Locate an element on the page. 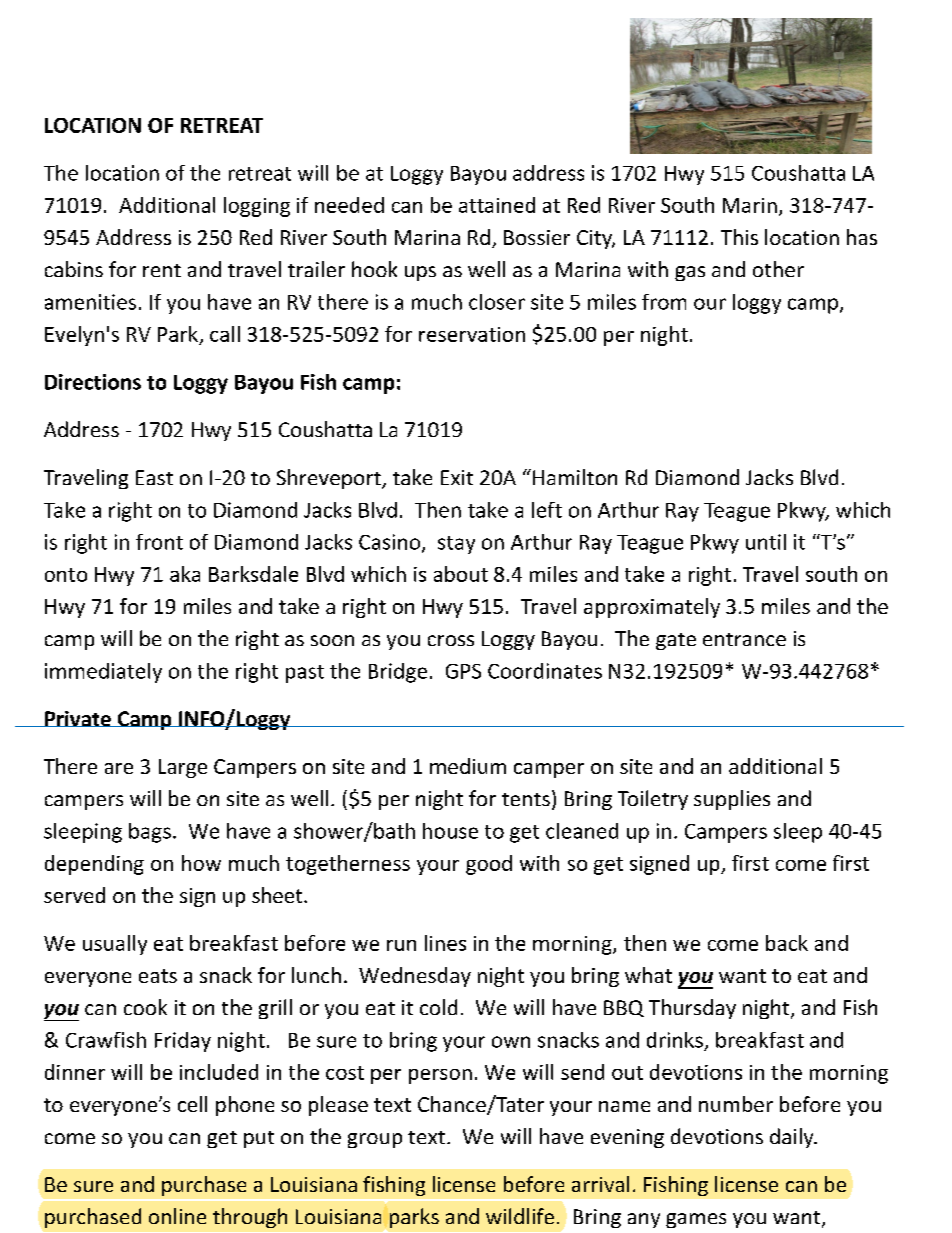  online is located at coordinates (177, 1216).
